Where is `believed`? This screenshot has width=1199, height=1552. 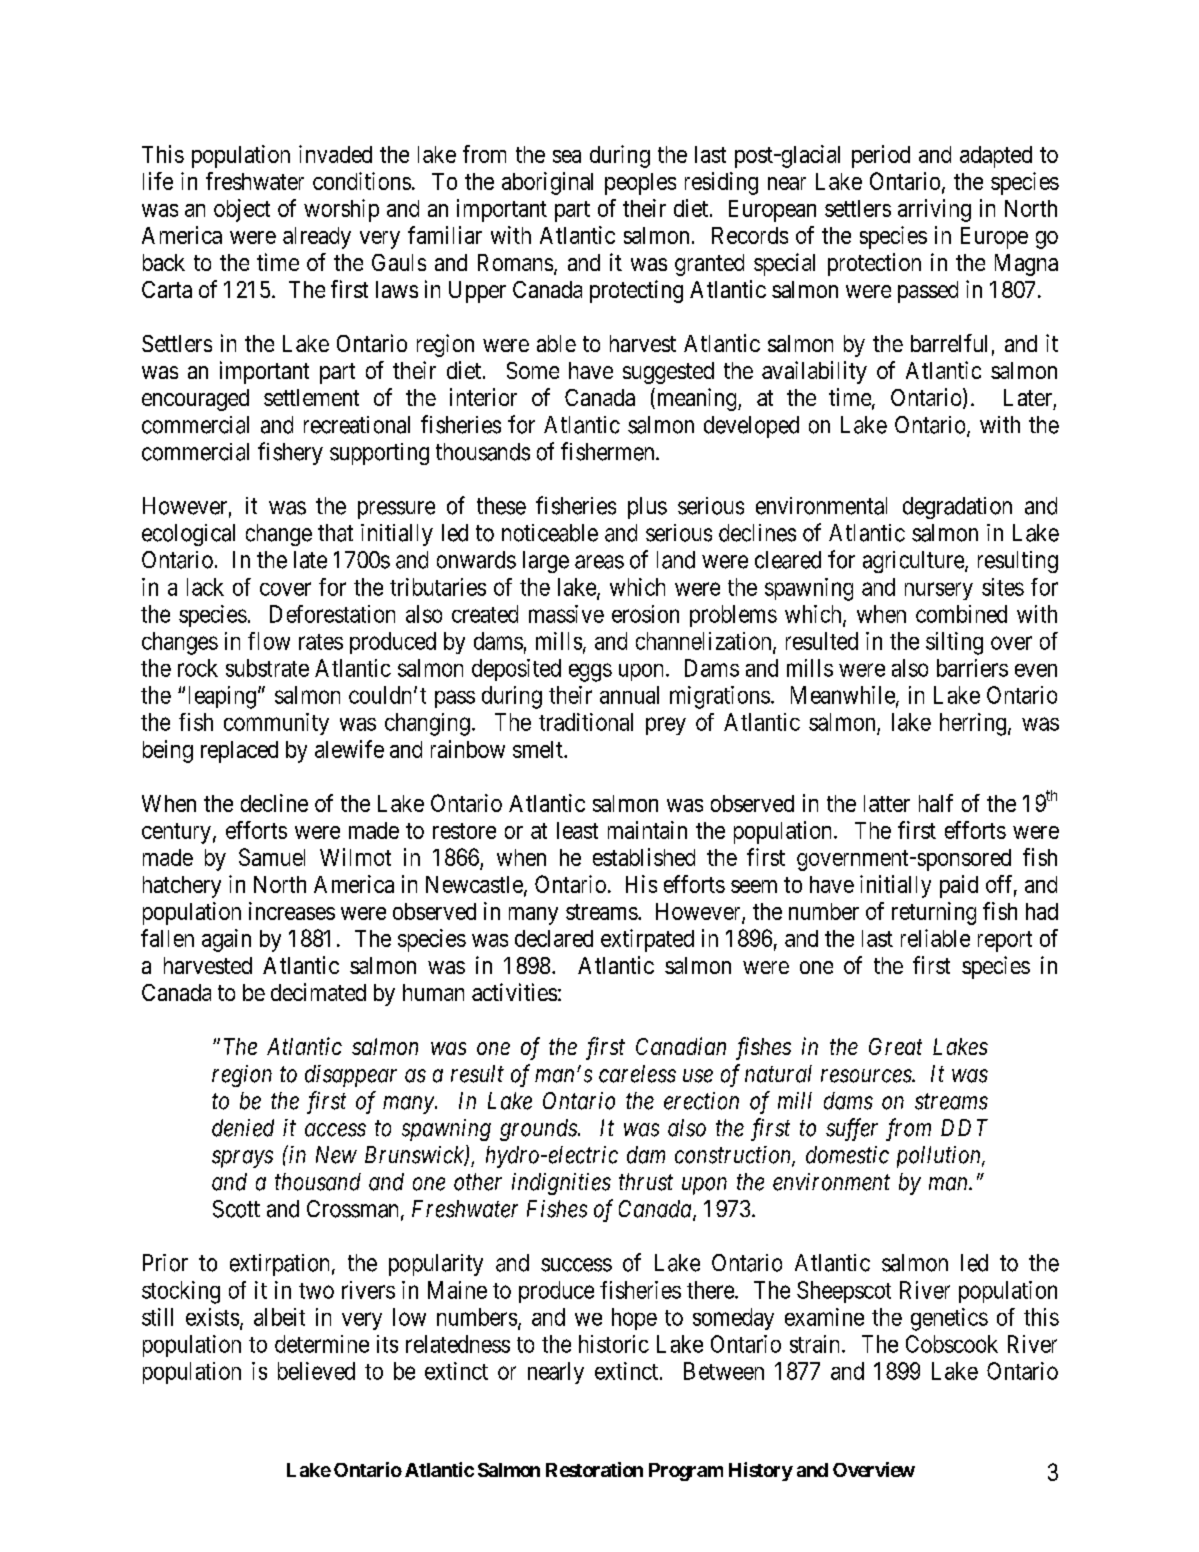 believed is located at coordinates (316, 1371).
